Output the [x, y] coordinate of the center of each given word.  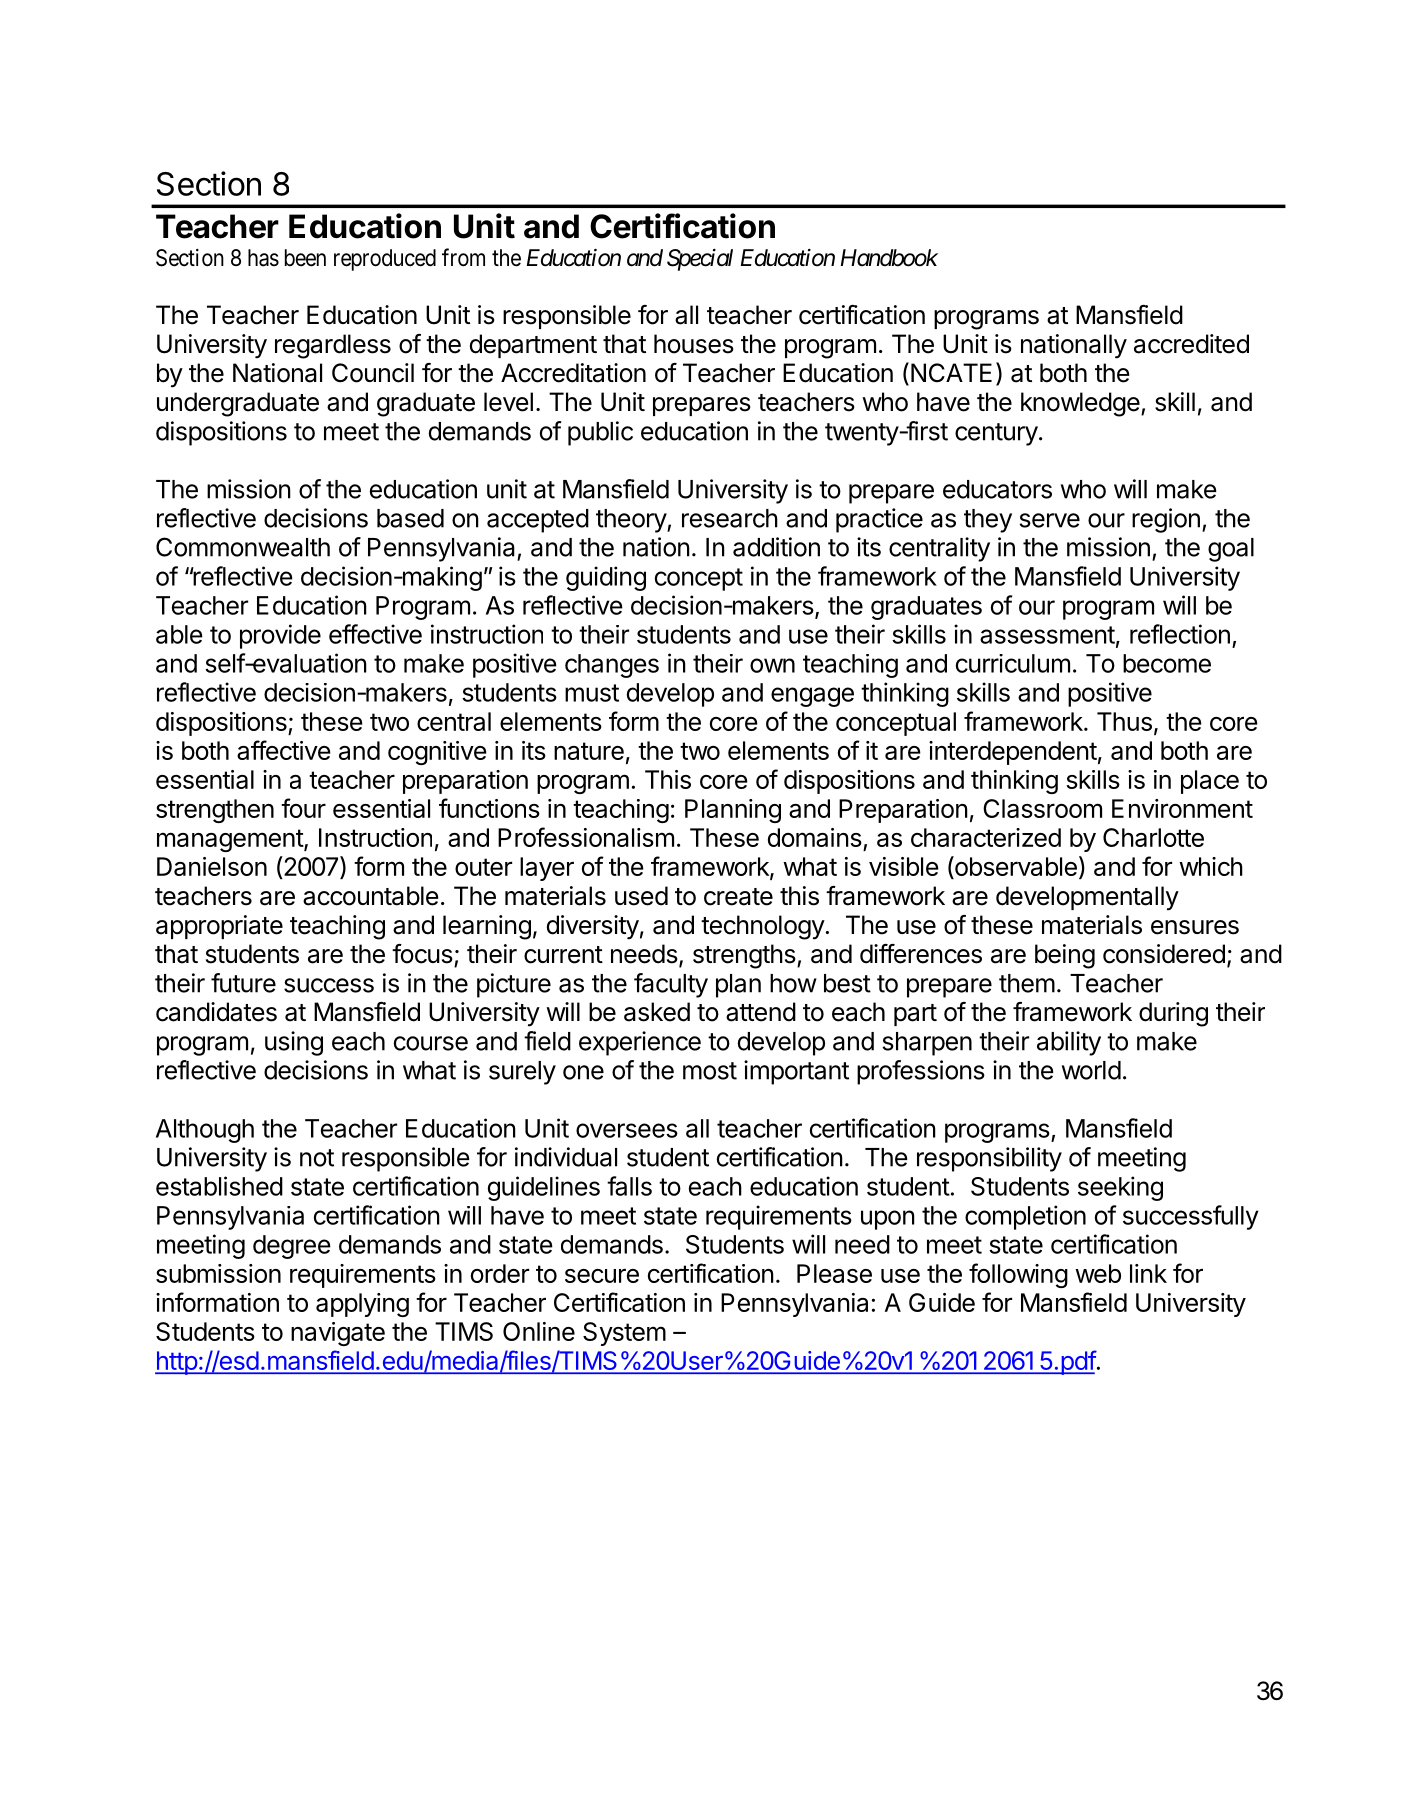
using [294, 1043]
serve [1050, 520]
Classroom [1042, 808]
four [303, 808]
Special [700, 260]
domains [815, 837]
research [730, 518]
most [710, 1071]
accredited [1191, 344]
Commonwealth [243, 547]
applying [362, 1305]
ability [1069, 1043]
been [305, 258]
